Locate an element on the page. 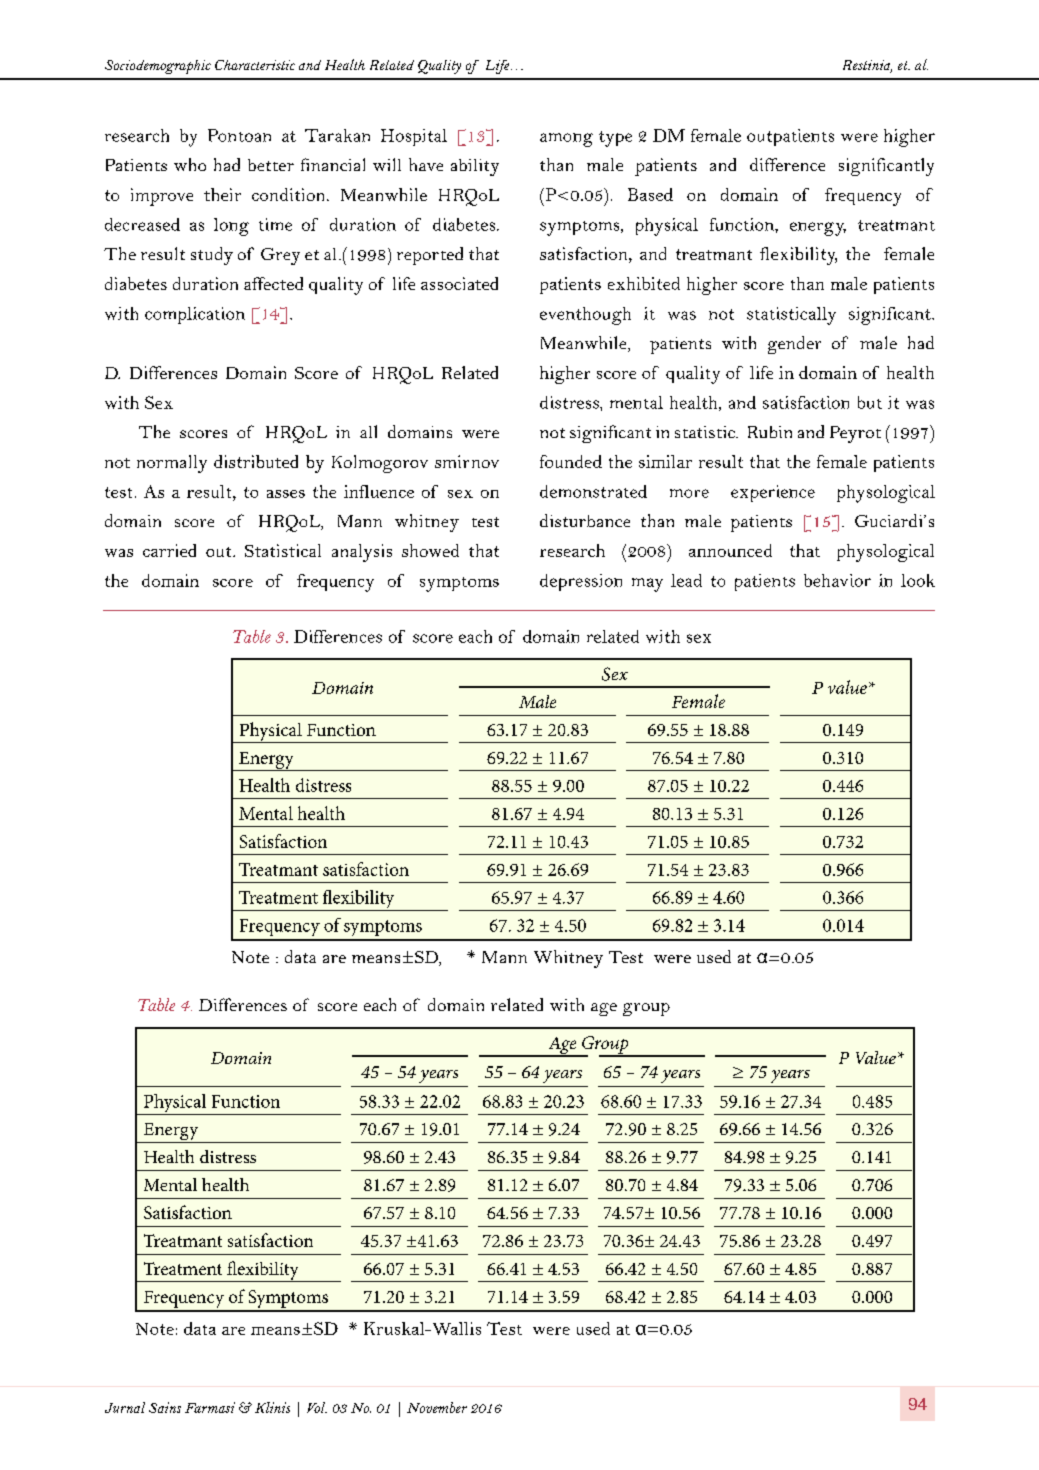 The image size is (1039, 1470). Based is located at coordinates (650, 194).
